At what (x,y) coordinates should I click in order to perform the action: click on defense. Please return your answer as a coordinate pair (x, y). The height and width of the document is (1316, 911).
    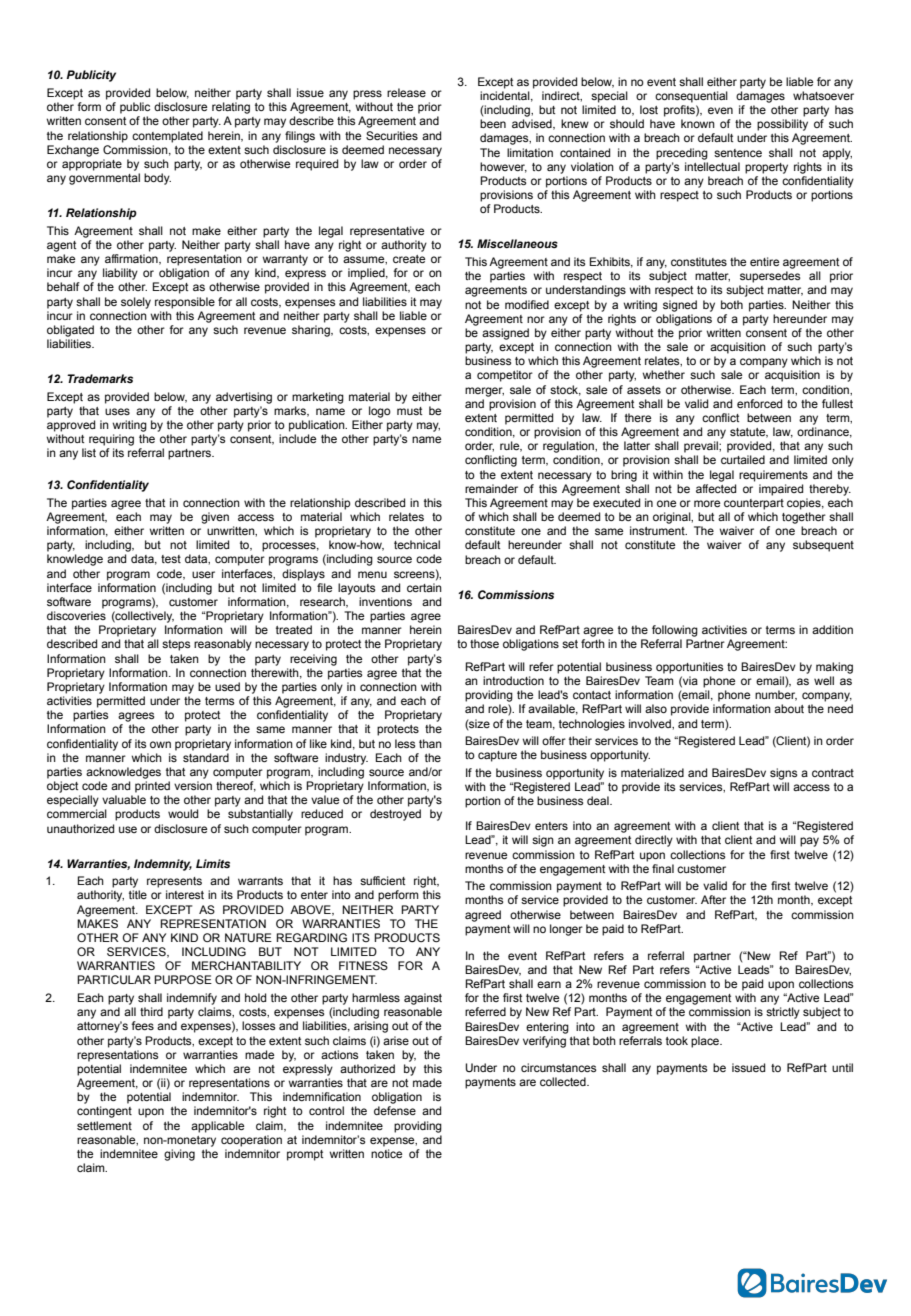
    Looking at the image, I should click on (395, 1110).
